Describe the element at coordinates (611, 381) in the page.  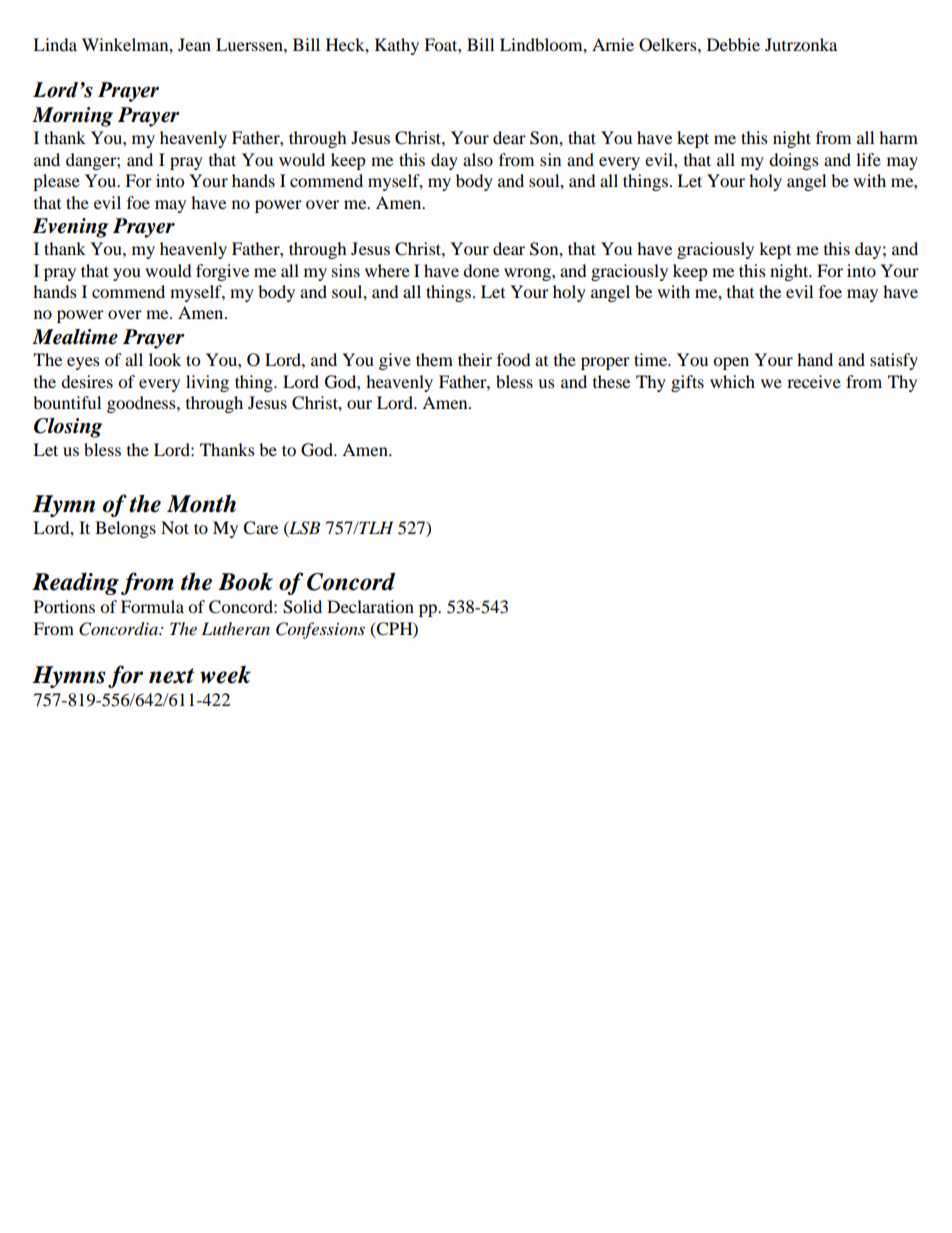
I see `these` at that location.
